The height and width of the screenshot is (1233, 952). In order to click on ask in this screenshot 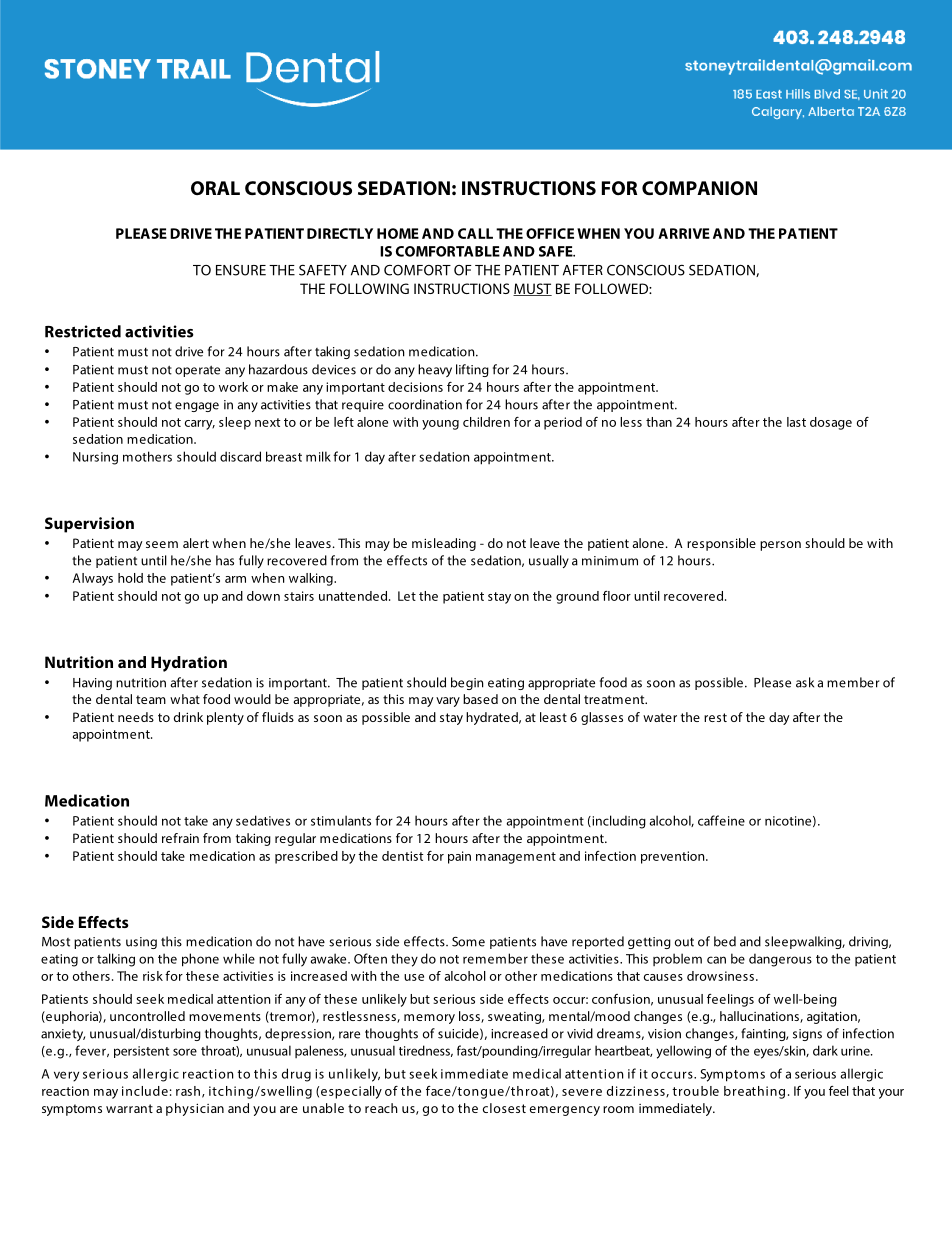, I will do `click(805, 682)`.
